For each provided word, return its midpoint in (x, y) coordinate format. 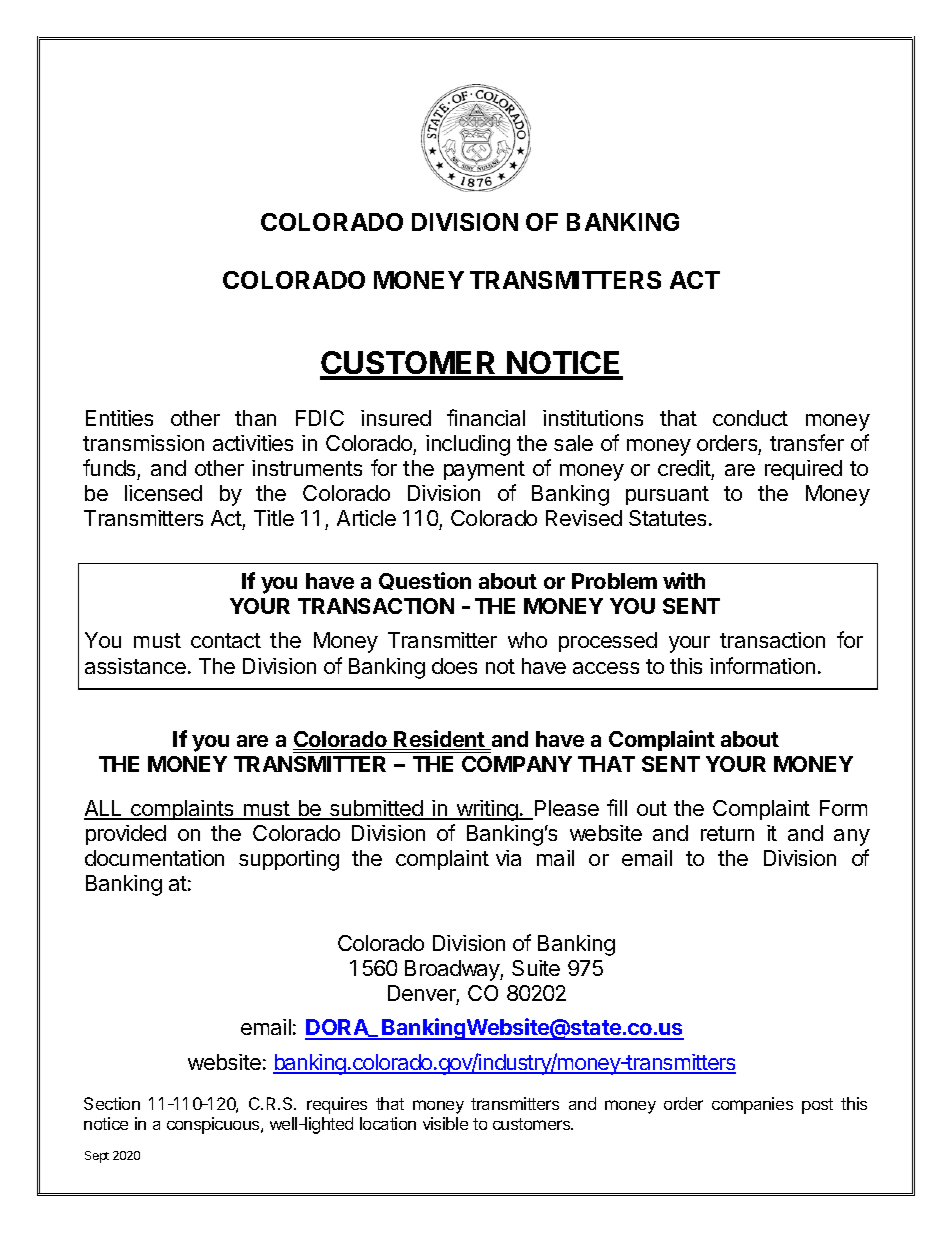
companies (752, 1105)
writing (487, 810)
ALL (104, 809)
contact (226, 640)
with (684, 580)
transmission (143, 443)
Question (425, 581)
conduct (750, 418)
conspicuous (214, 1125)
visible (445, 1123)
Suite (536, 968)
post (817, 1106)
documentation (154, 858)
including (468, 445)
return (727, 833)
